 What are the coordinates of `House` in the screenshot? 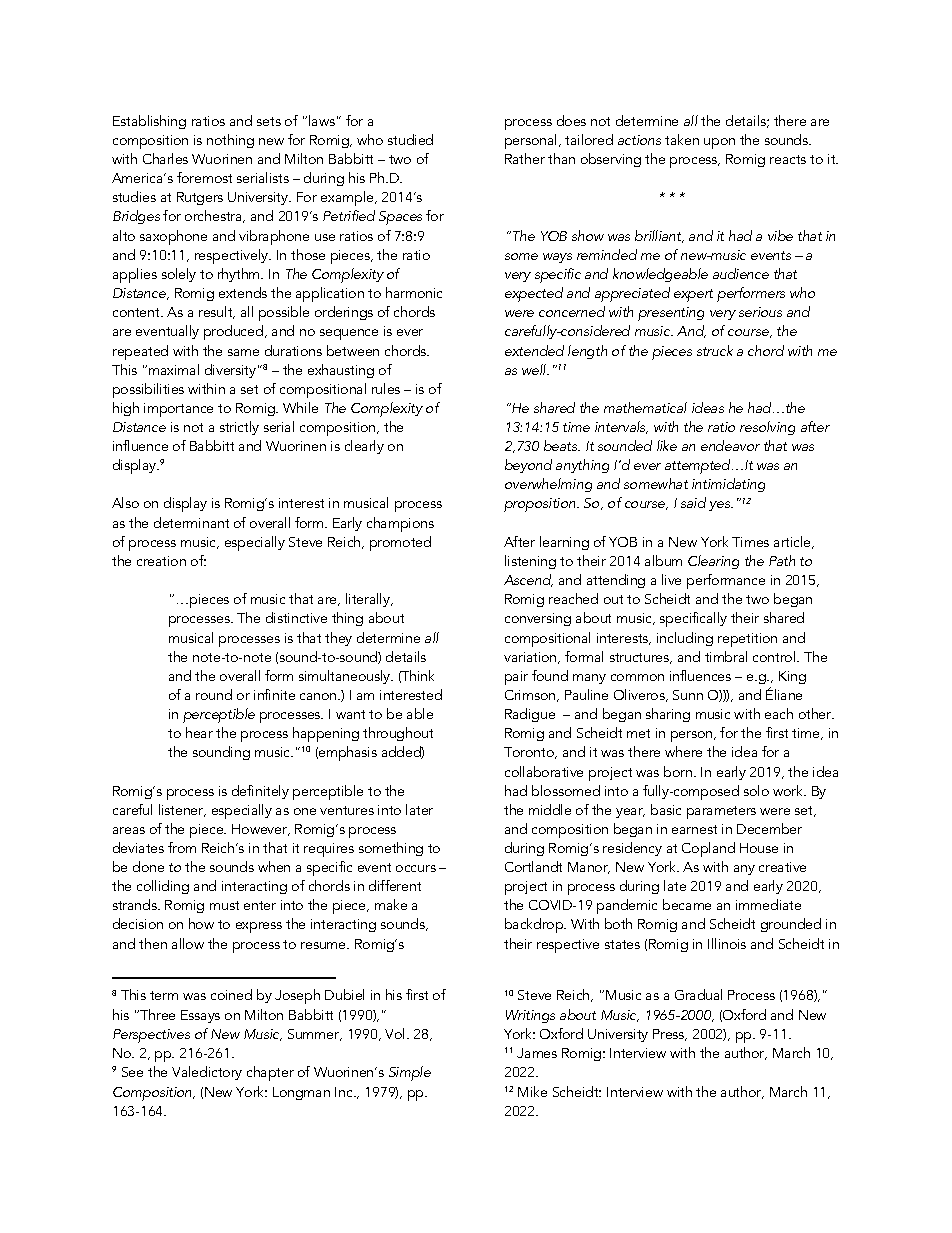 It's located at (759, 848).
